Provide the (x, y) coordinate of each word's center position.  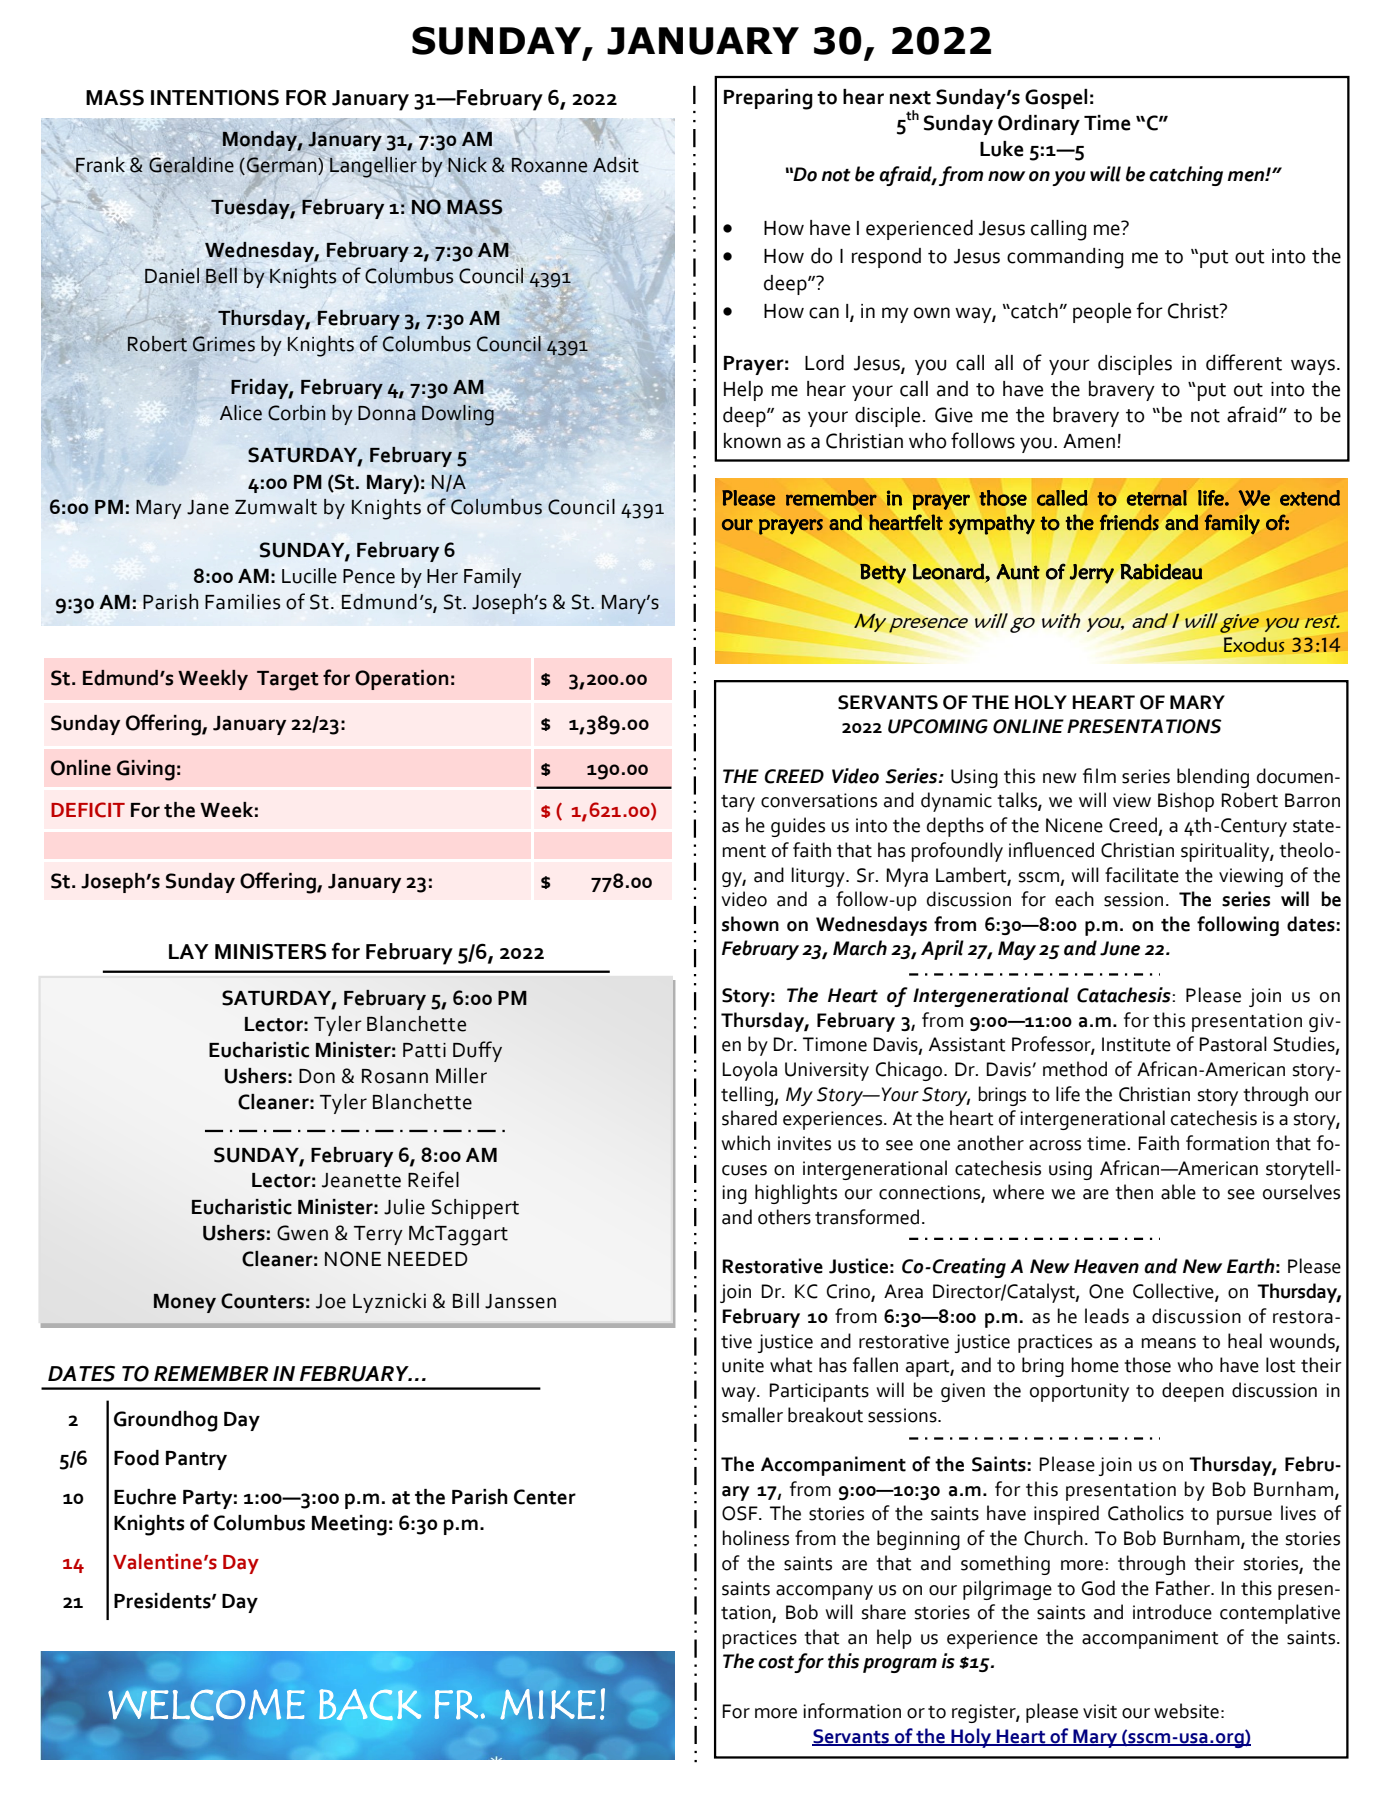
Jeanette (361, 1180)
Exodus (1254, 644)
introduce (1172, 1612)
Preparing (768, 99)
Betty (883, 574)
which (745, 1143)
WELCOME (206, 1705)
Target (288, 681)
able (1178, 1192)
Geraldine (191, 164)
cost (776, 1662)
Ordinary (1039, 125)
